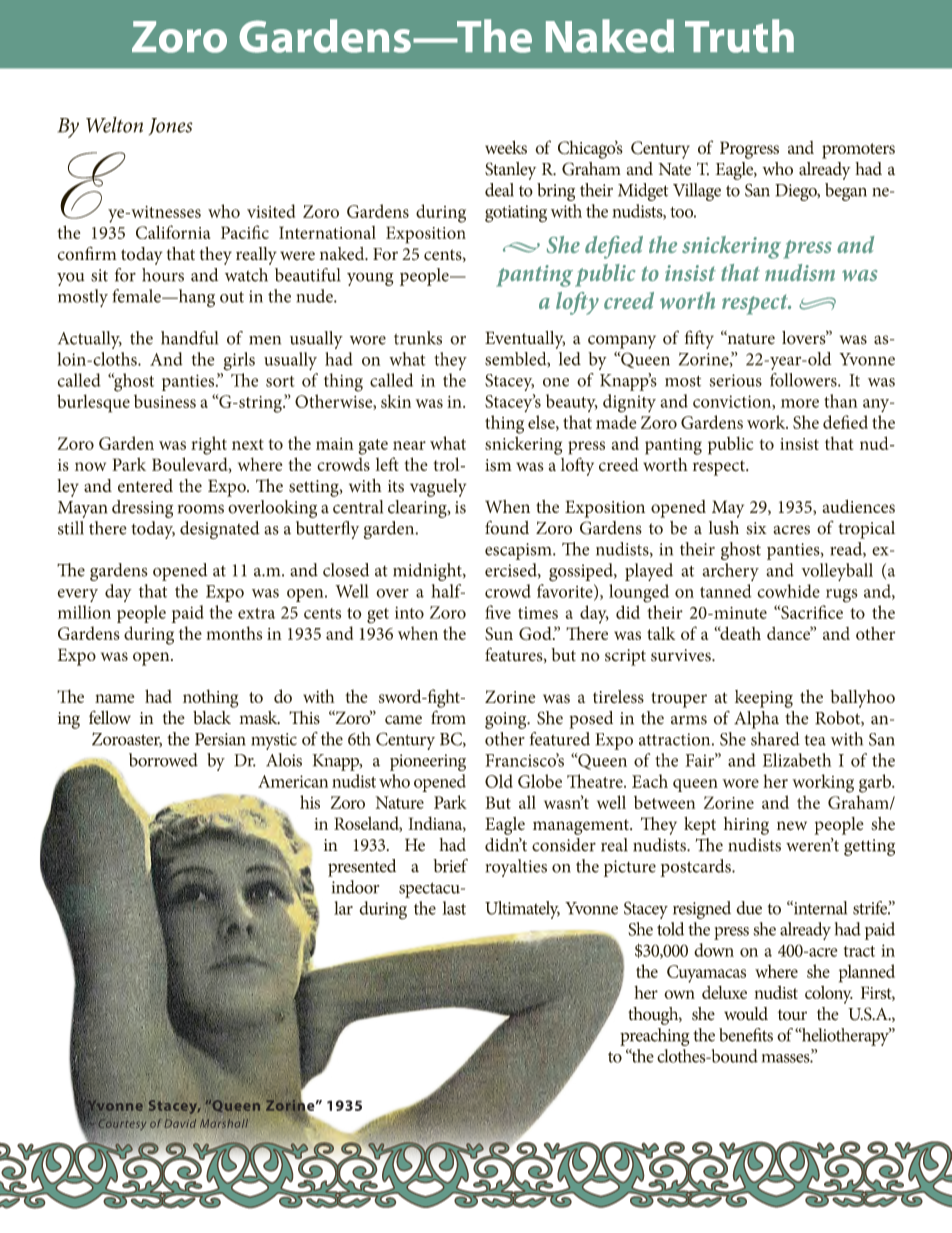 This screenshot has height=1233, width=952. I want to click on David, so click(180, 1123).
